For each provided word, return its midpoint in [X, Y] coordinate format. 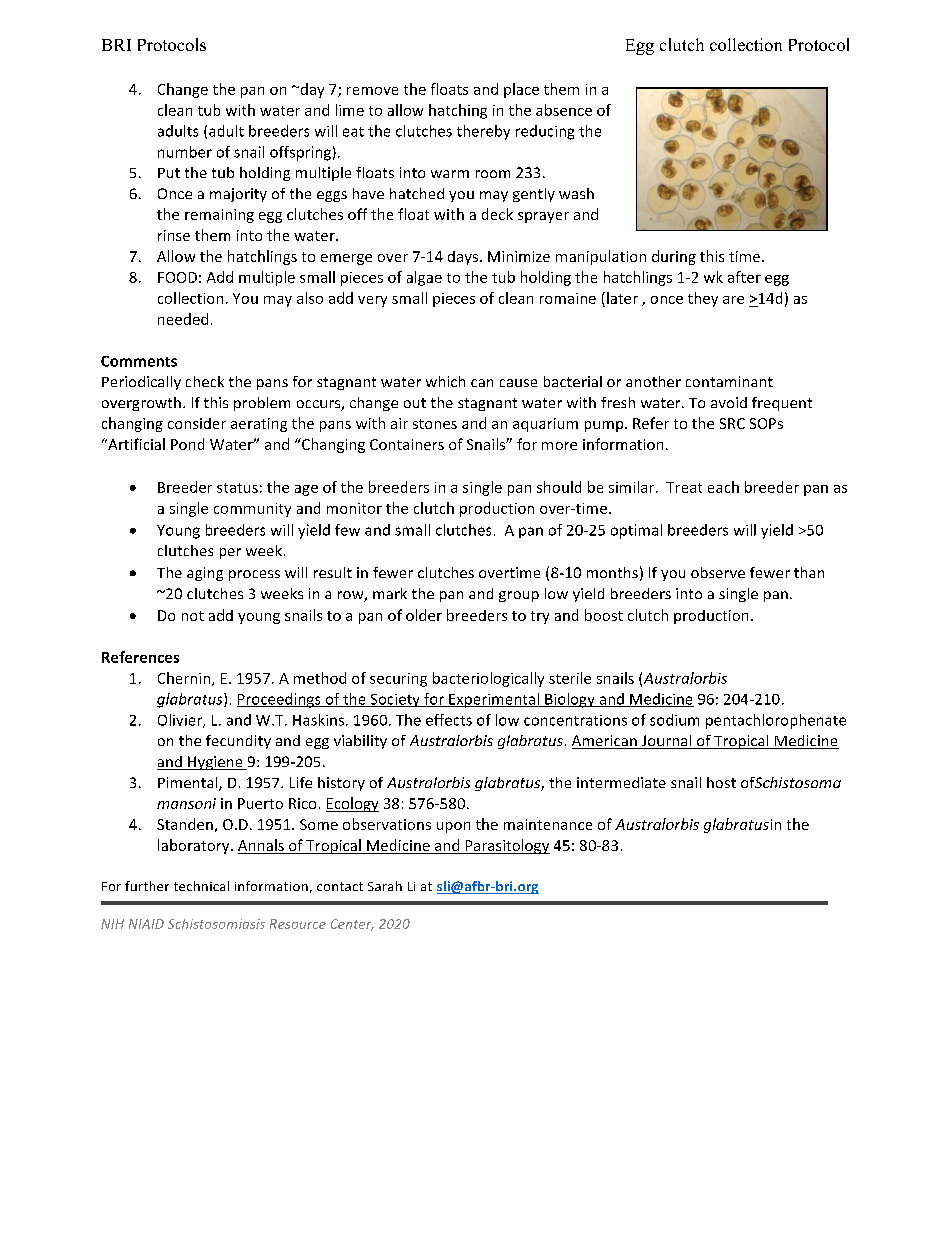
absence [564, 110]
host [721, 782]
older [424, 615]
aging [205, 574]
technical [201, 886]
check [205, 381]
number [185, 152]
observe [718, 572]
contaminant [729, 381]
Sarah [385, 886]
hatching [458, 111]
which [445, 381]
